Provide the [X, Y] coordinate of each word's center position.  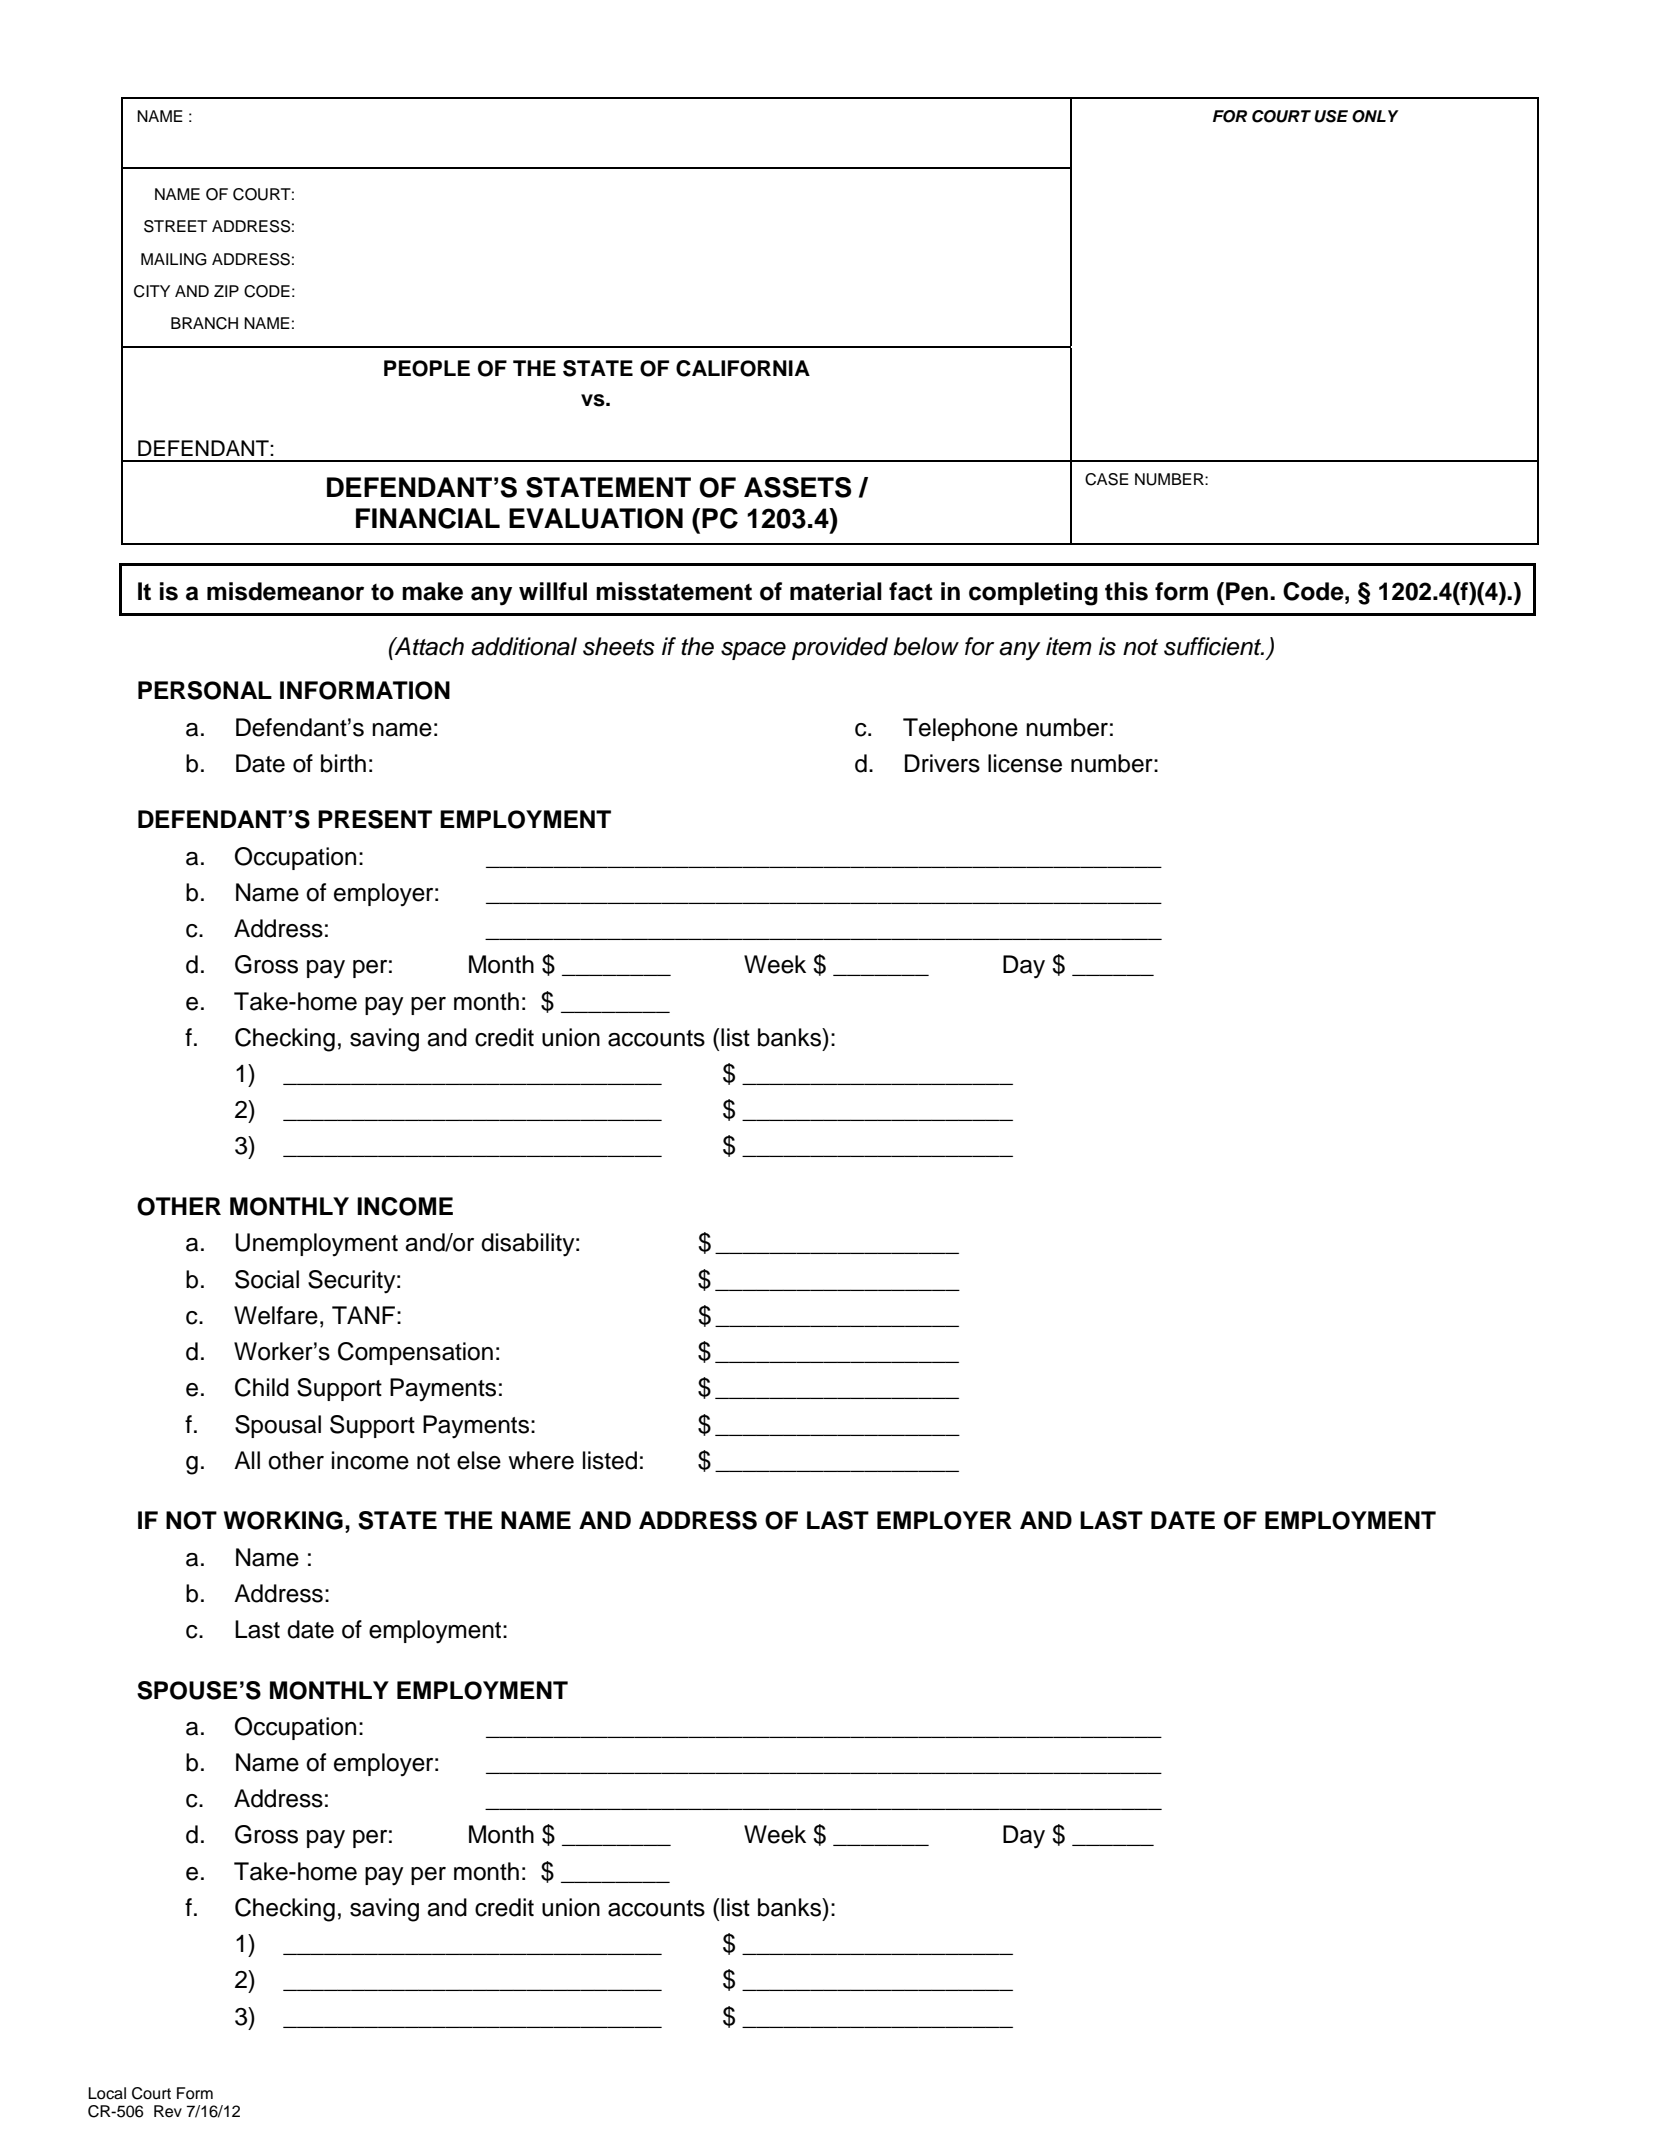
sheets [619, 646]
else [479, 1460]
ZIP [226, 291]
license [1025, 763]
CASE [1107, 479]
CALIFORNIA [743, 368]
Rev [168, 2111]
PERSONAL [205, 690]
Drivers [942, 763]
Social [267, 1279]
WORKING [283, 1520]
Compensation [415, 1353]
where [541, 1460]
